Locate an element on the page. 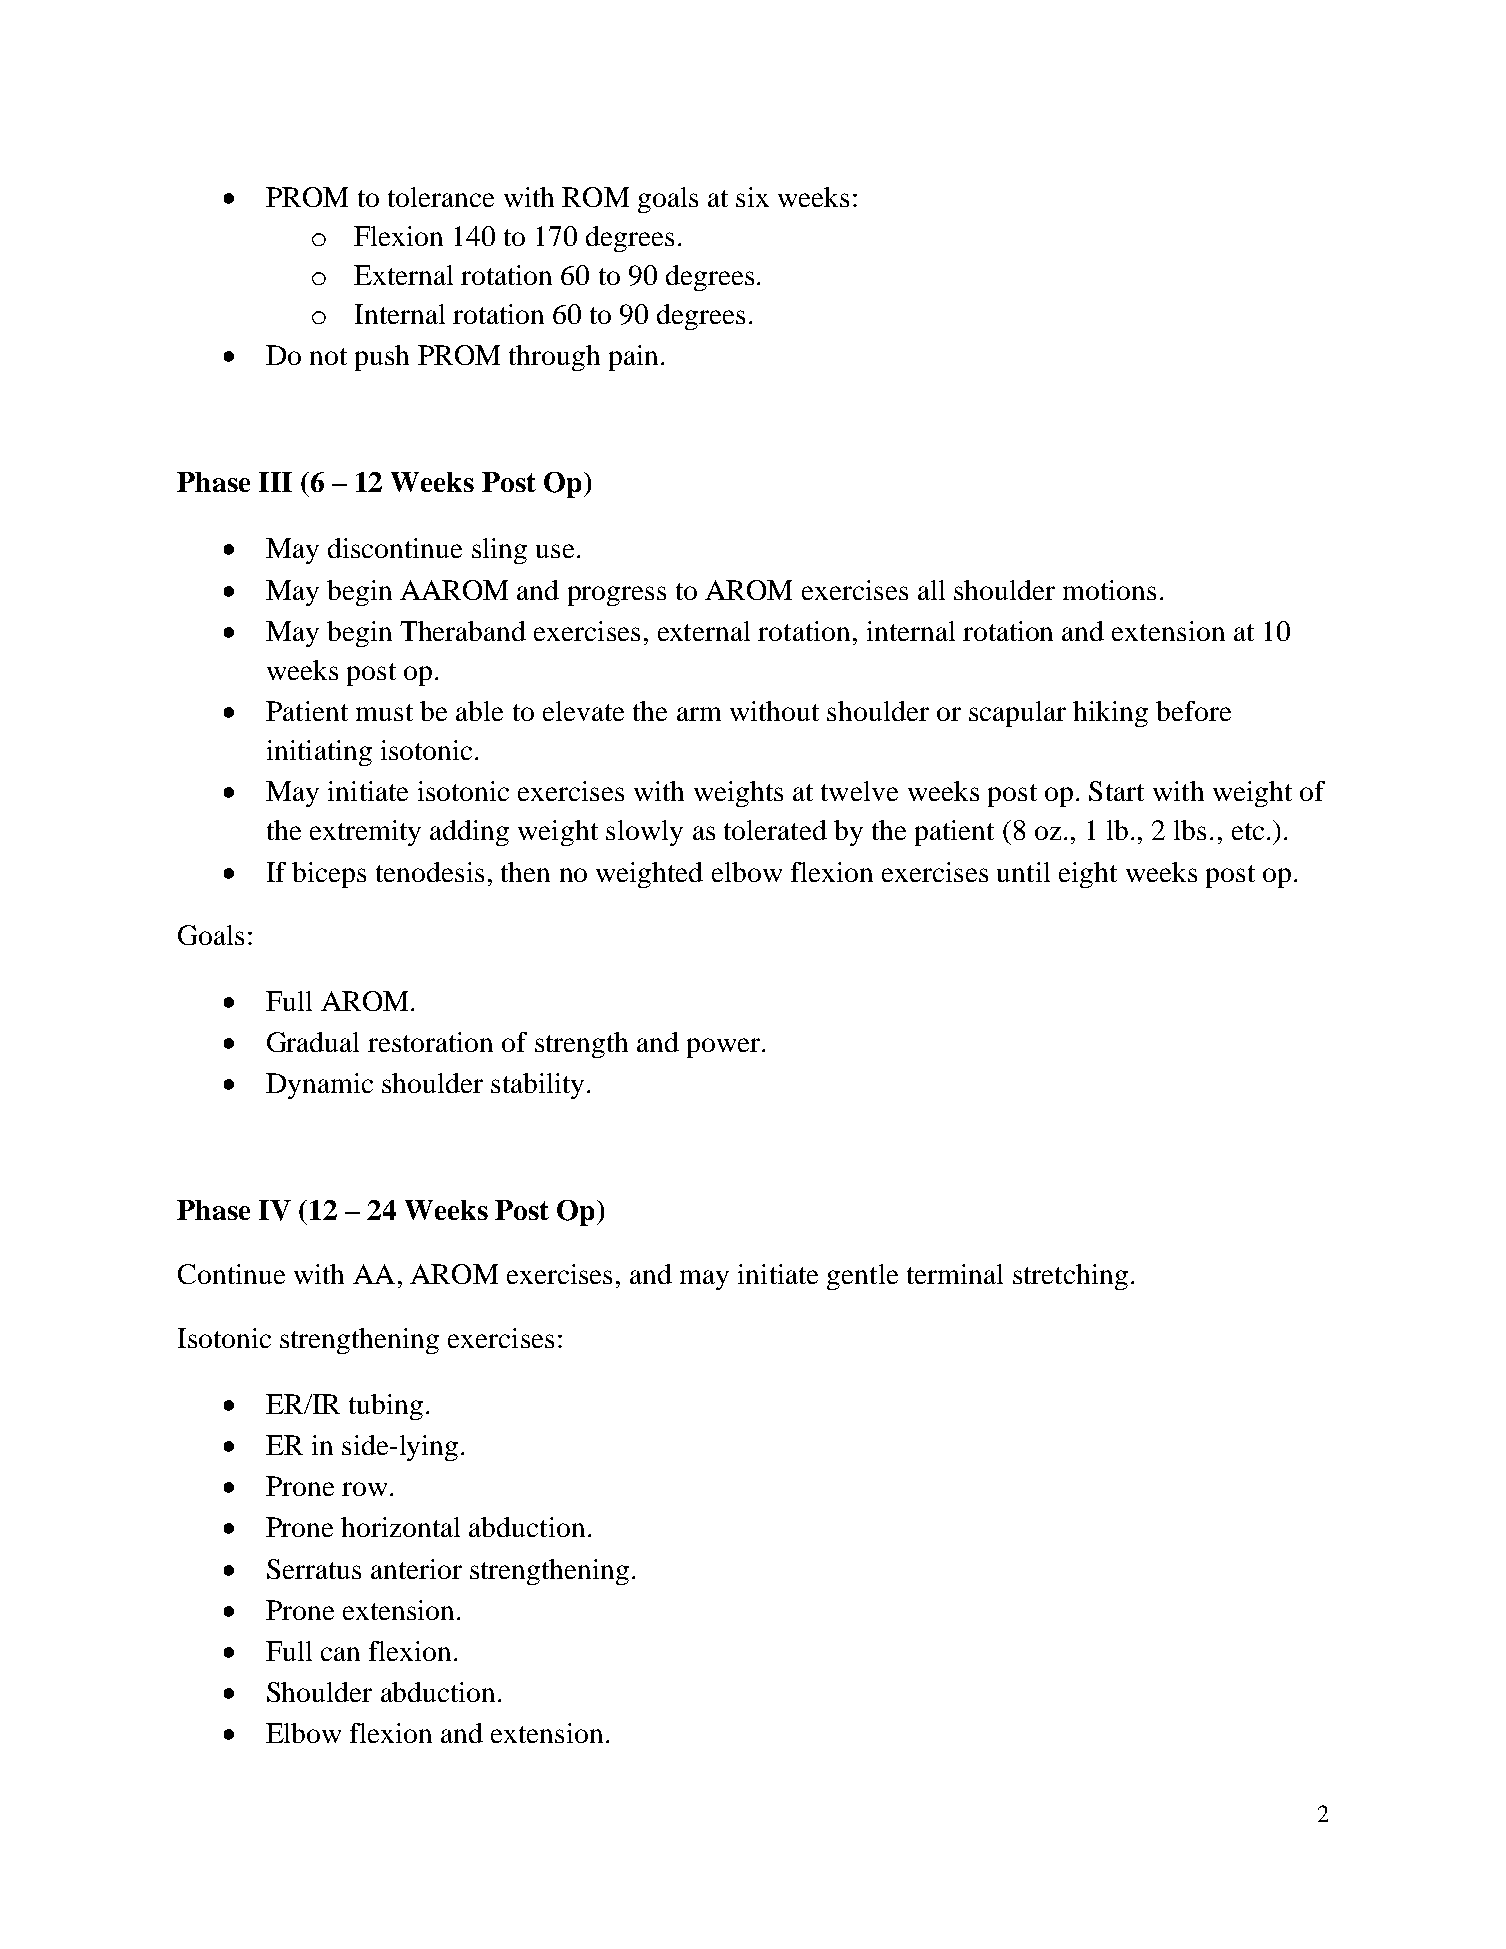  biceps is located at coordinates (329, 875).
